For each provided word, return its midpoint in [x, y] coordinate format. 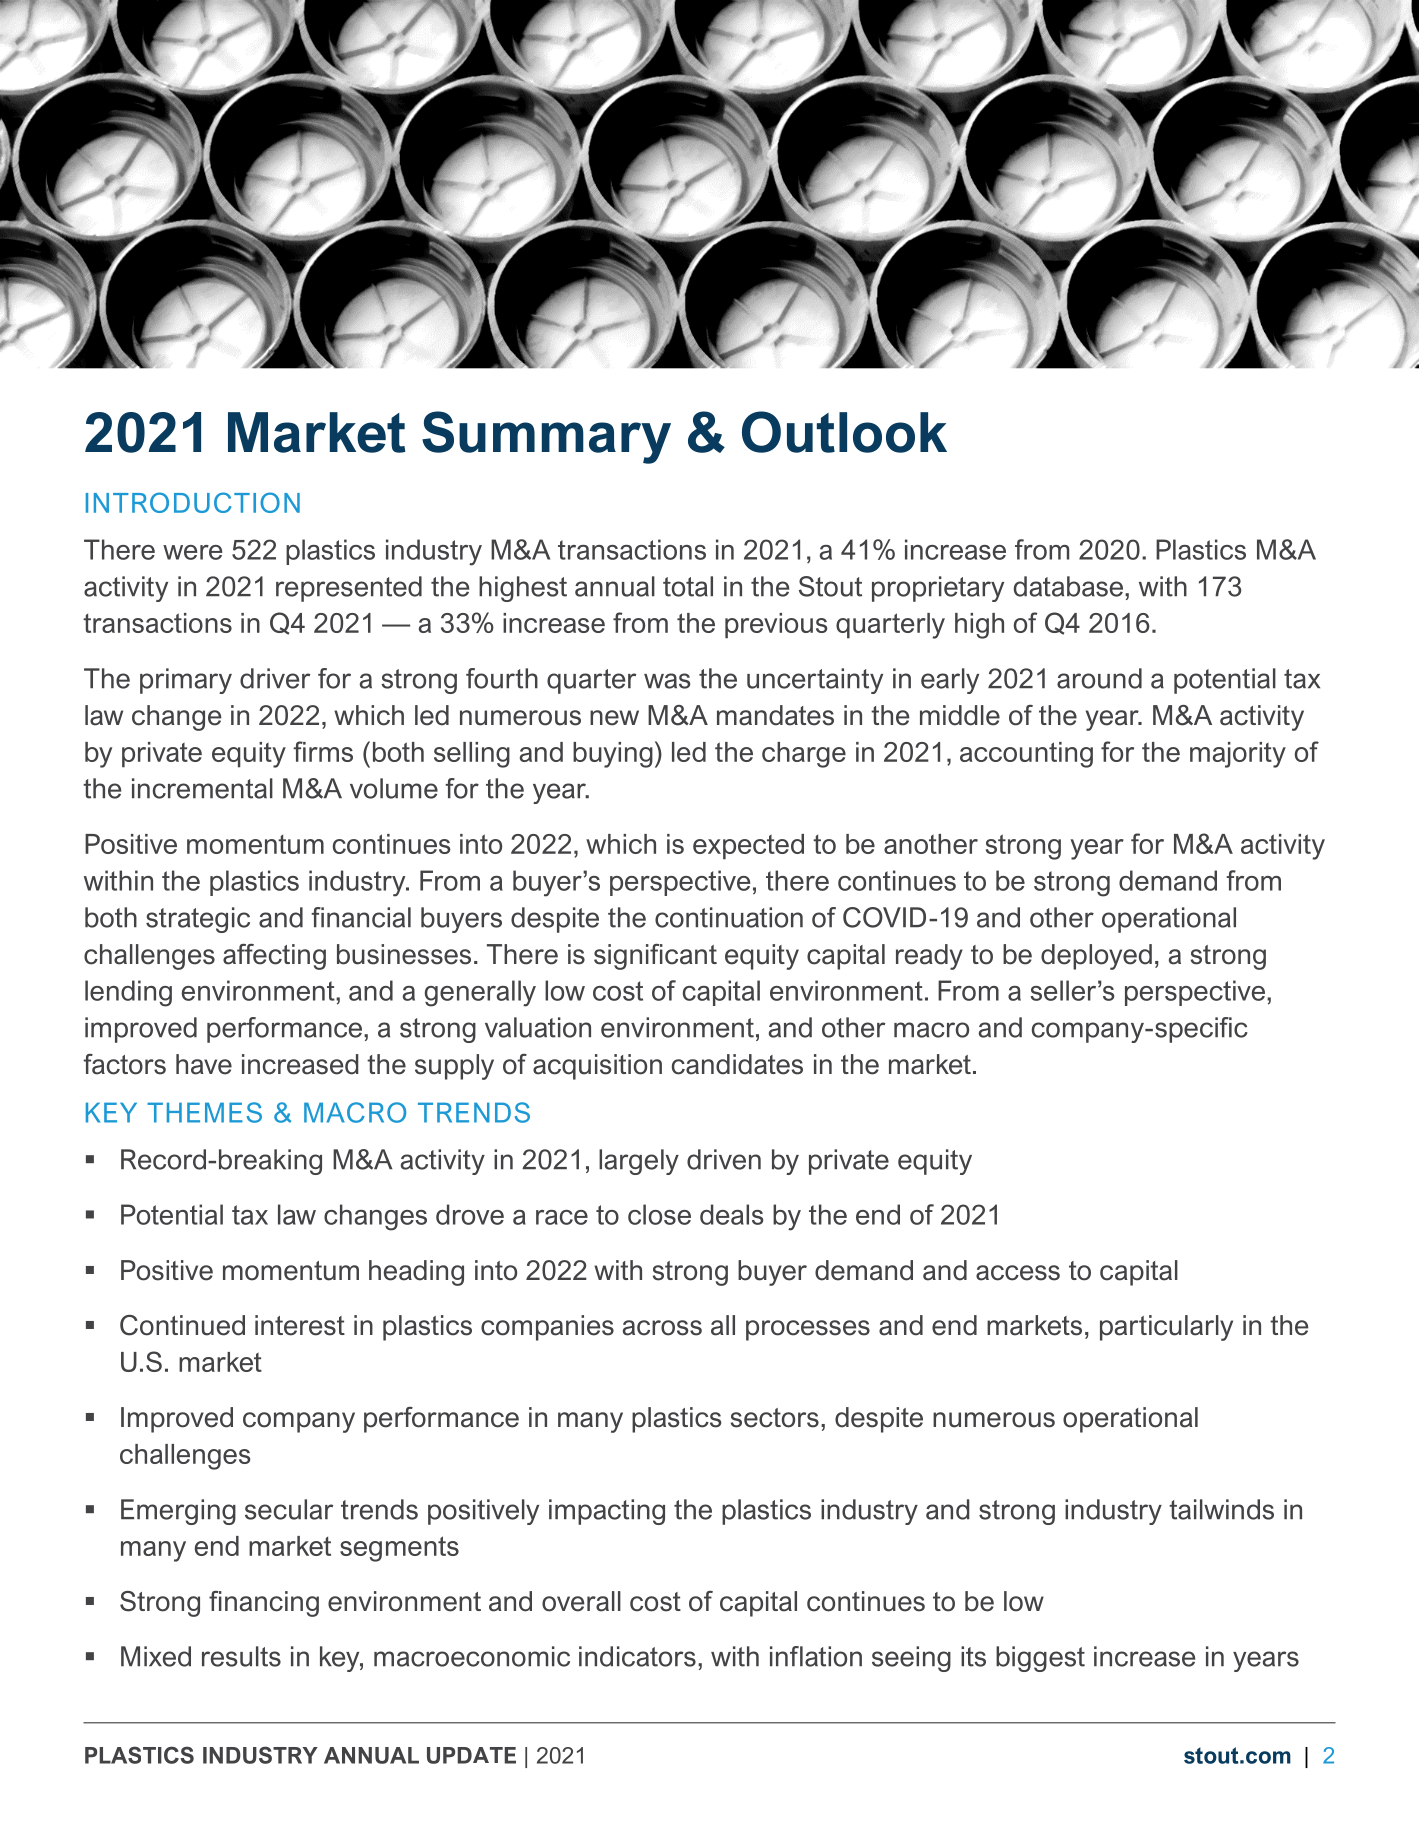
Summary [546, 437]
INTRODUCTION [193, 502]
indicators [637, 1656]
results [241, 1656]
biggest [1040, 1659]
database [1070, 586]
